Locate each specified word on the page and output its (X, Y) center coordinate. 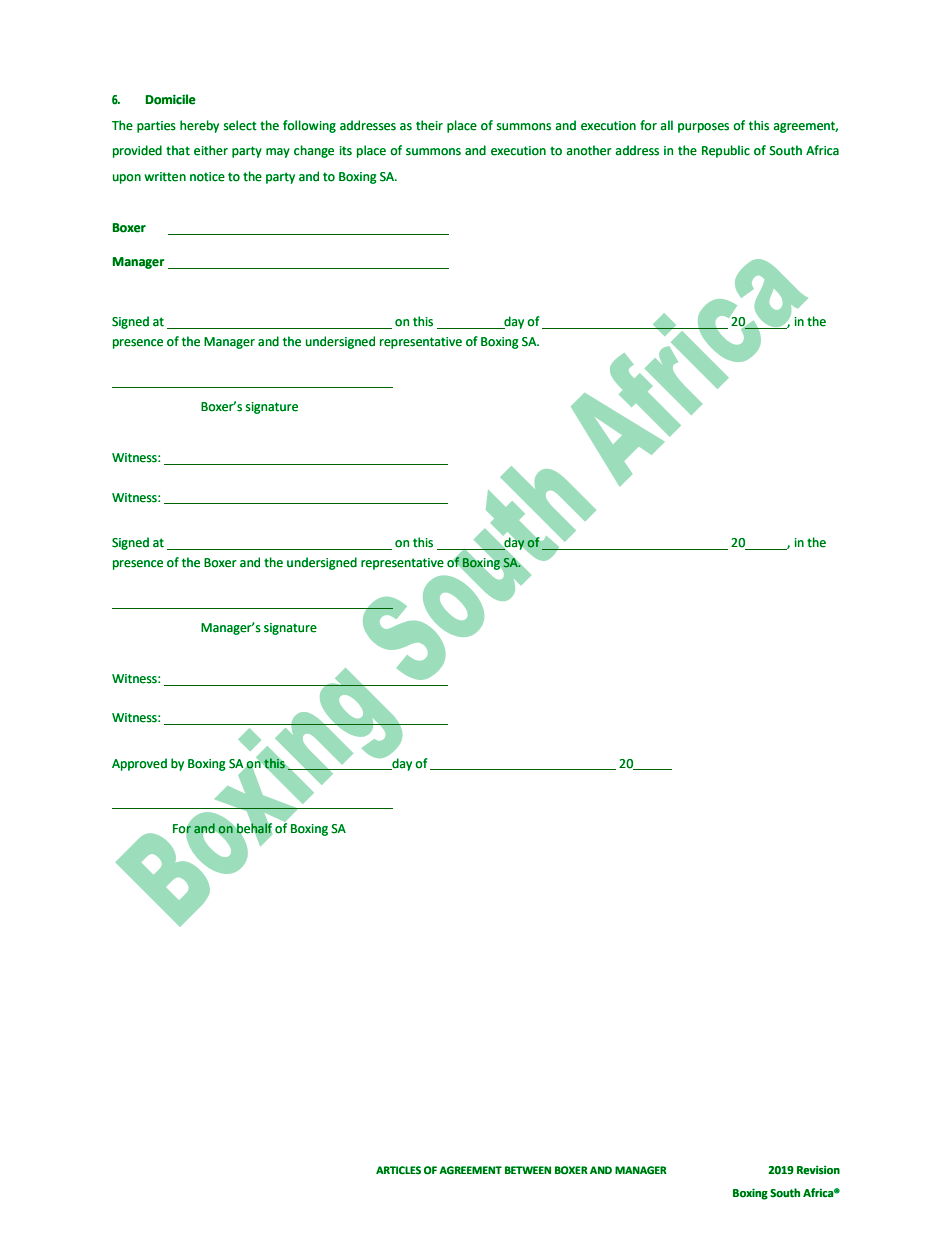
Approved (139, 764)
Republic (726, 151)
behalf (254, 828)
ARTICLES (398, 1170)
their (429, 125)
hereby (199, 126)
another (589, 150)
